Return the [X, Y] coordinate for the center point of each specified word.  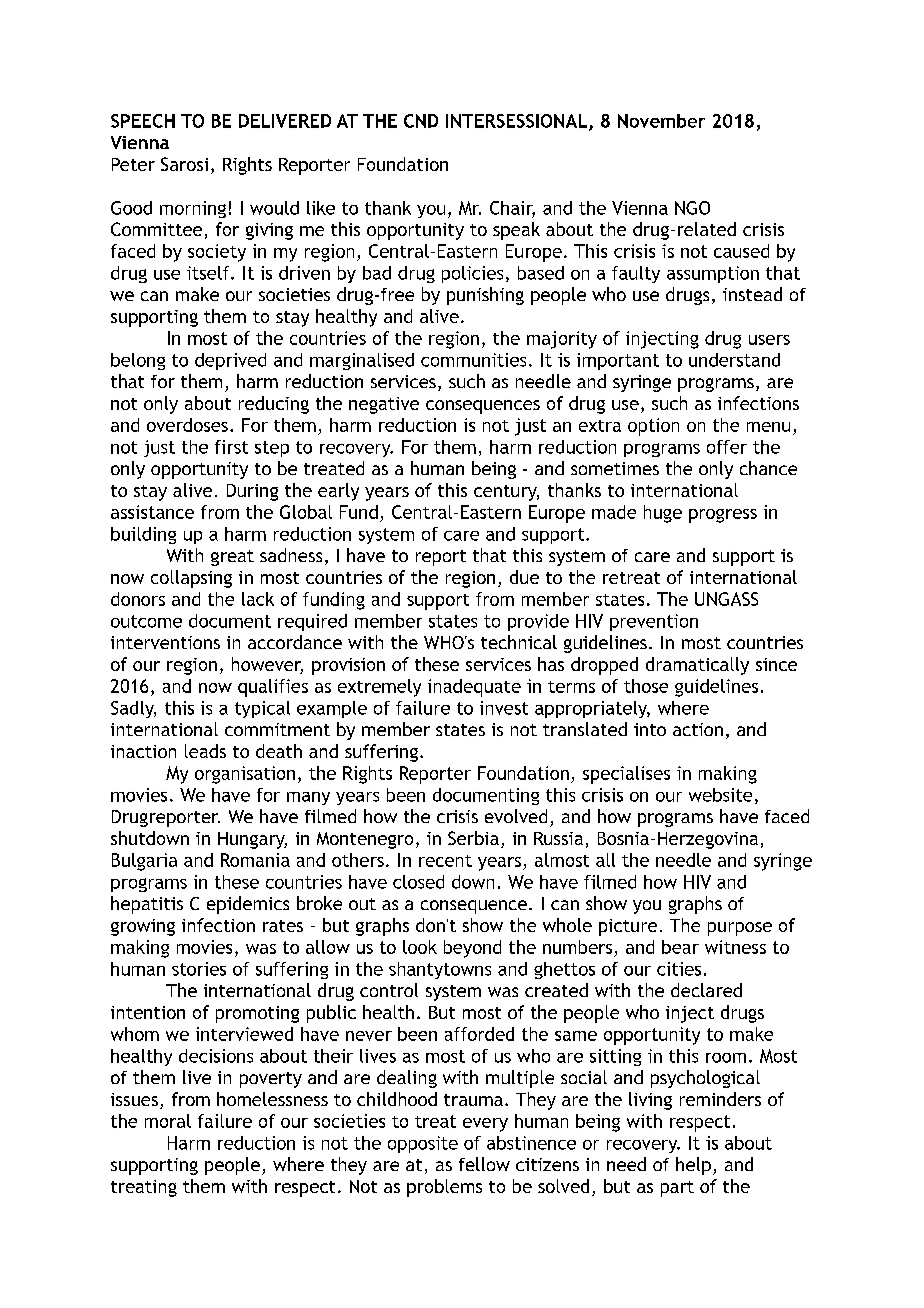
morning [193, 209]
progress [723, 516]
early [338, 492]
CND [421, 121]
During [252, 492]
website [720, 795]
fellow [484, 1164]
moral [168, 1121]
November [661, 121]
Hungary [252, 840]
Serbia [473, 838]
